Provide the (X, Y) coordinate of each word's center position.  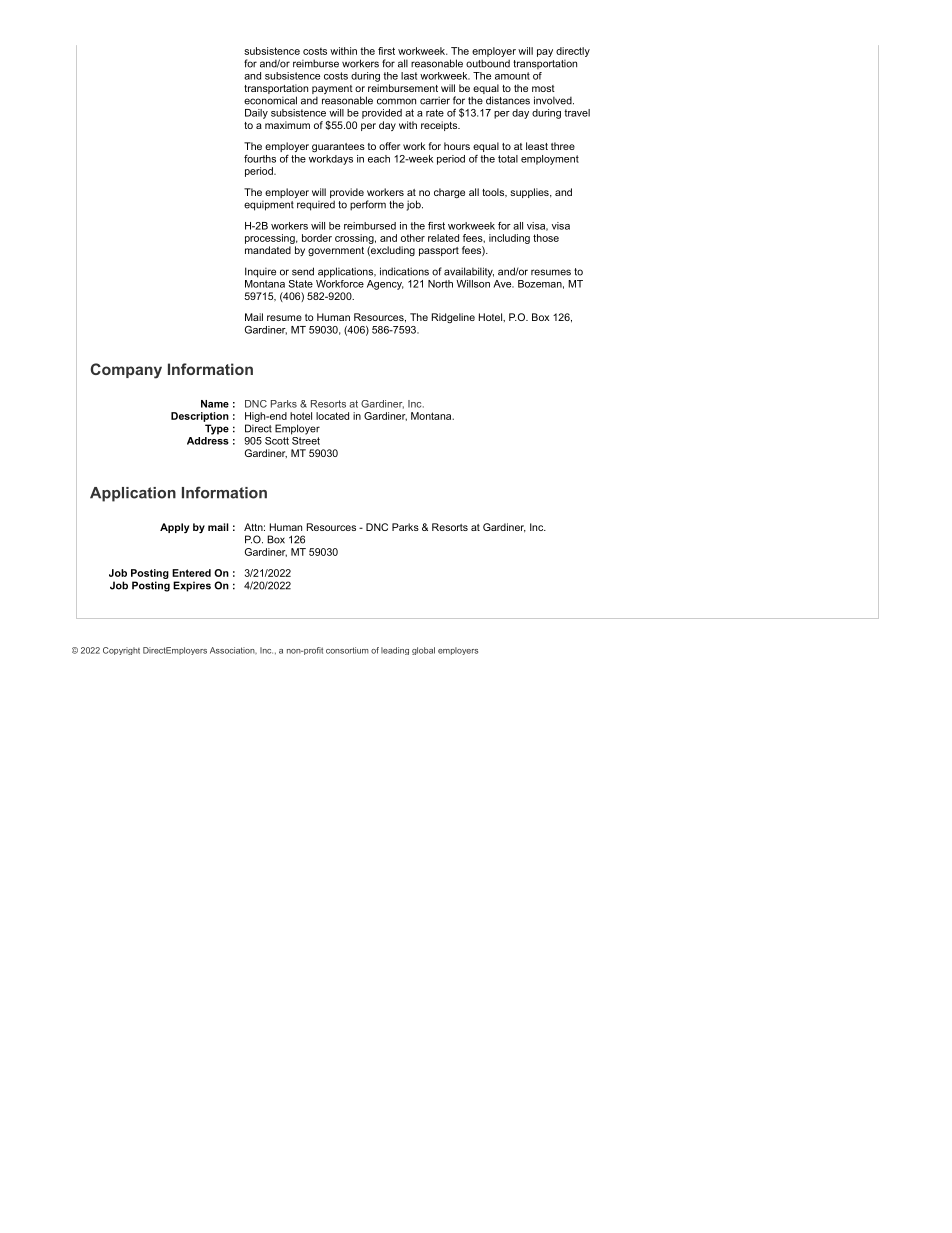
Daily (256, 114)
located (332, 416)
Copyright (121, 651)
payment (332, 89)
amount (512, 76)
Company (126, 371)
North (440, 284)
